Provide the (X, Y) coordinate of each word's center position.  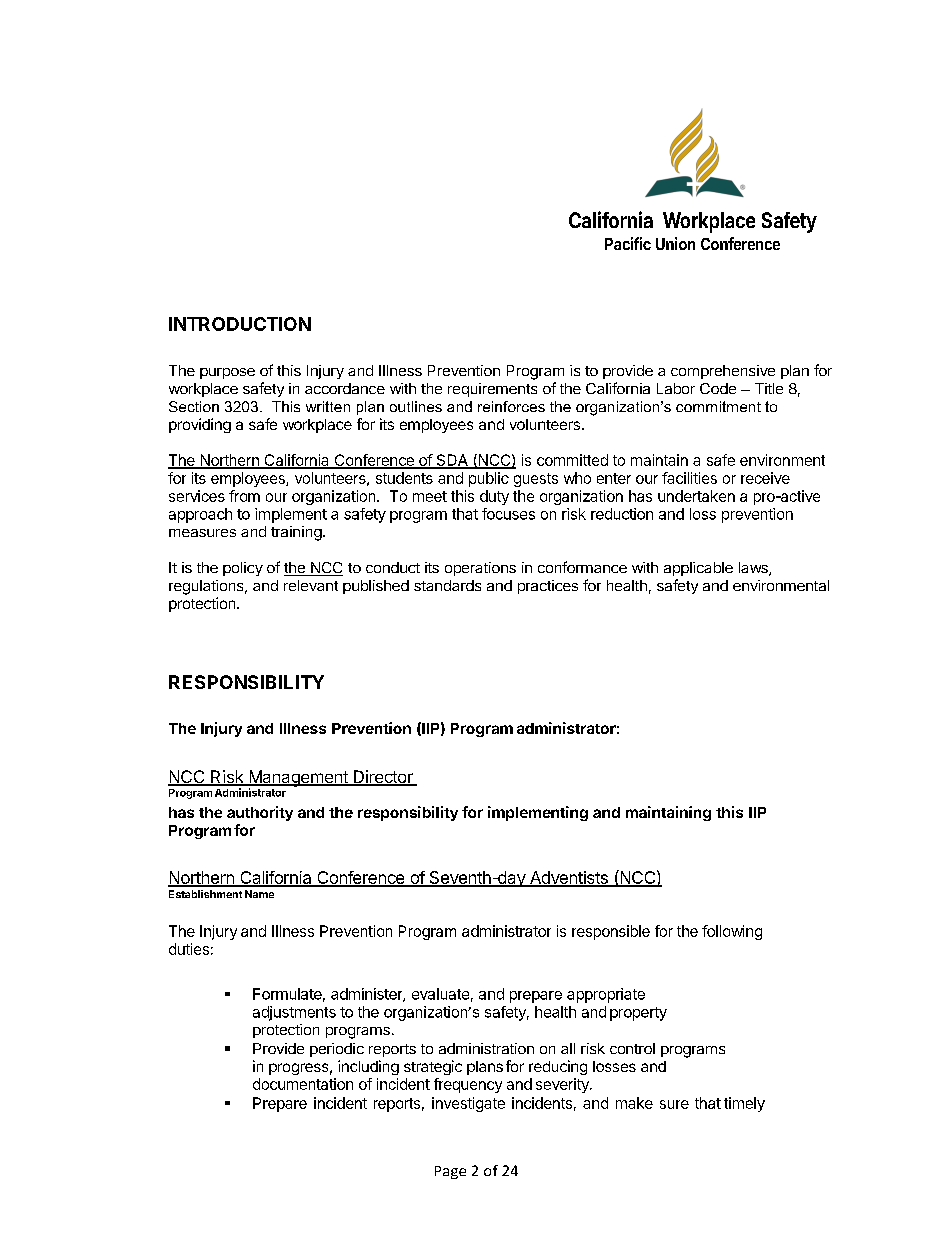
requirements (492, 390)
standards (447, 585)
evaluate (440, 994)
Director (383, 778)
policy (243, 569)
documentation (303, 1084)
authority (260, 813)
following (732, 932)
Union (675, 243)
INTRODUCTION (240, 324)
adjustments (294, 1013)
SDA (452, 461)
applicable (698, 569)
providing (200, 425)
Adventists (568, 878)
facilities (689, 478)
